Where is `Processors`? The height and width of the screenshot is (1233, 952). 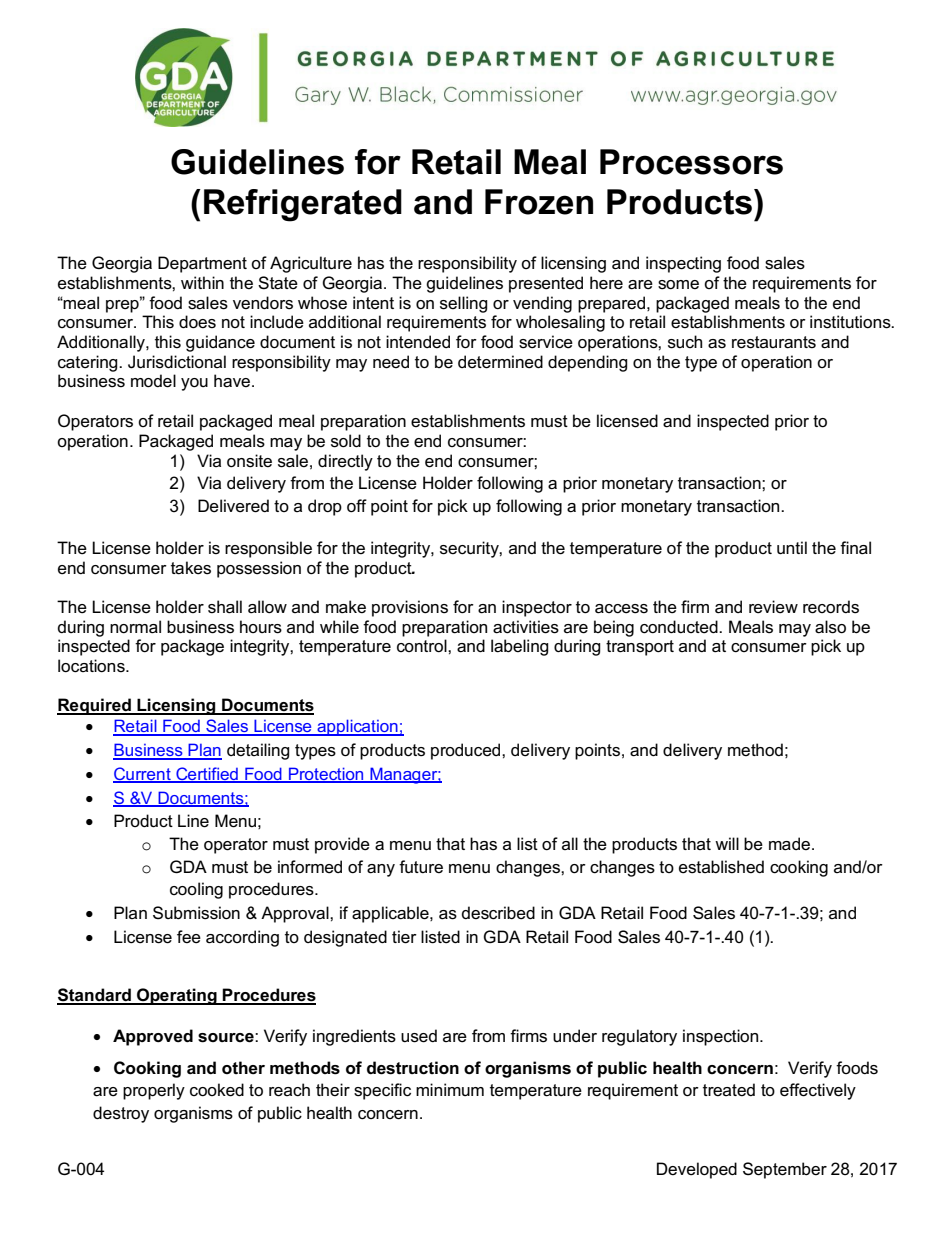
Processors is located at coordinates (691, 162).
